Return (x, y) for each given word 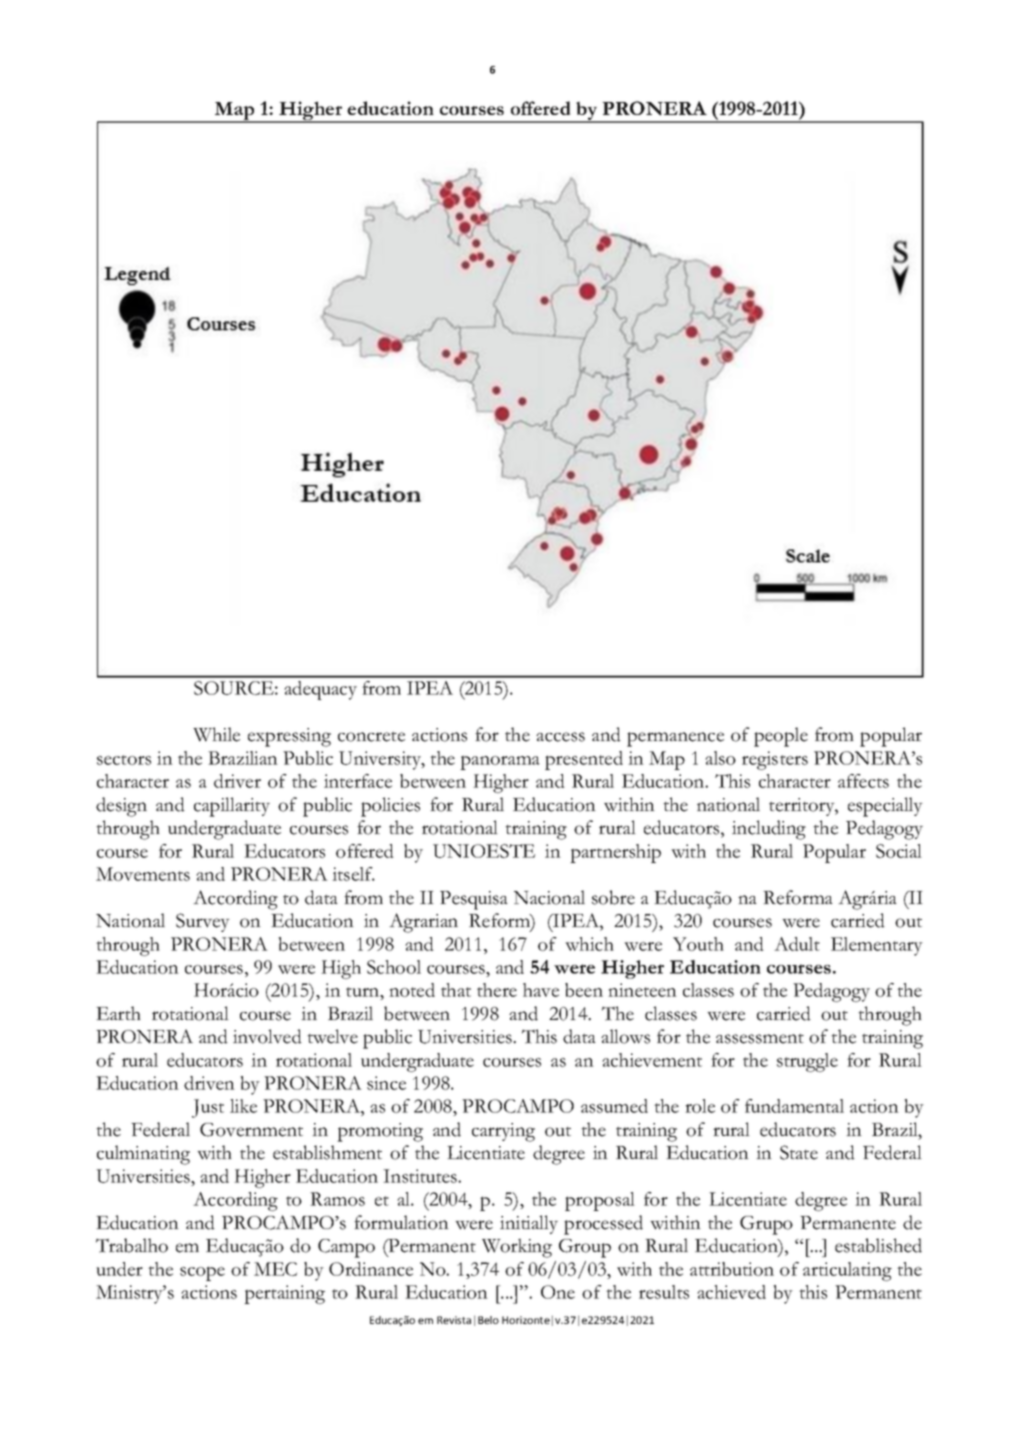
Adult (797, 944)
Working (517, 1248)
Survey (203, 922)
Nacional (549, 897)
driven (209, 1083)
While (216, 734)
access (560, 737)
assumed (614, 1106)
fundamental (794, 1106)
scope (202, 1273)
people (781, 737)
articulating (847, 1271)
